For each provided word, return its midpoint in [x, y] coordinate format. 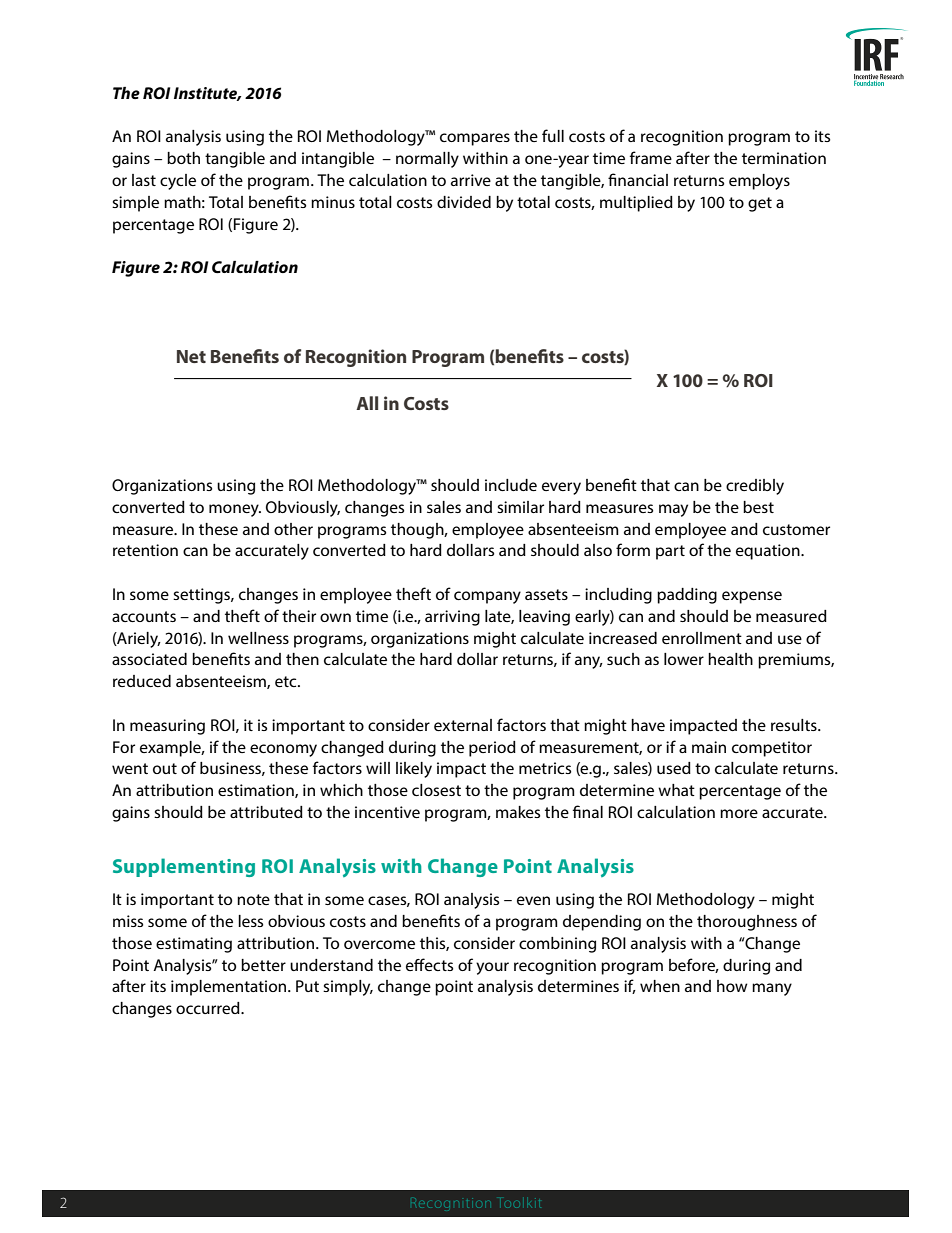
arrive [471, 180]
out [165, 768]
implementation [230, 988]
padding [687, 596]
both [183, 158]
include [511, 485]
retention [145, 550]
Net [191, 356]
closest [436, 790]
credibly [755, 487]
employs [759, 182]
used [674, 768]
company [487, 597]
